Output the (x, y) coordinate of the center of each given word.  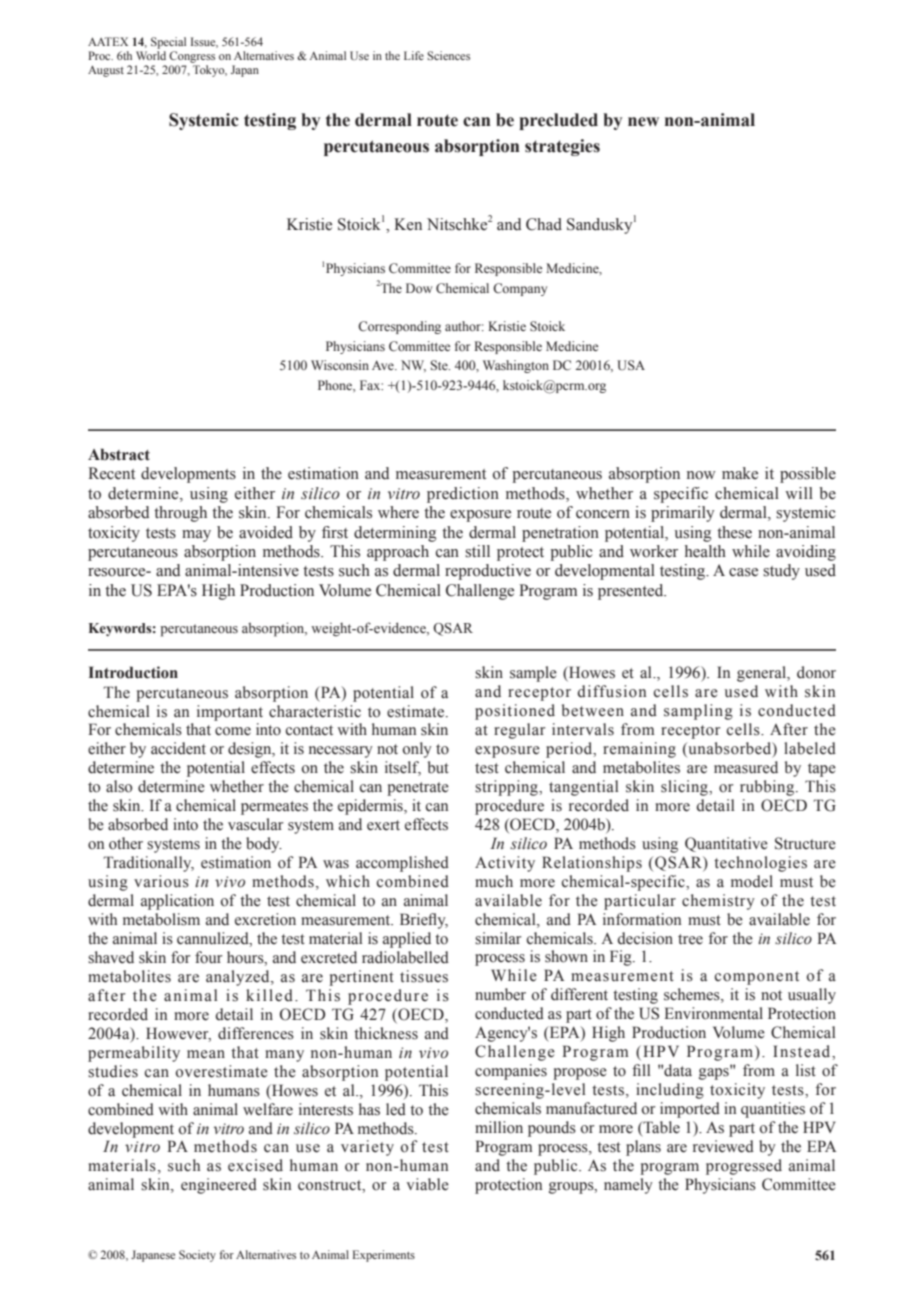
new (643, 122)
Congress (192, 57)
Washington (516, 366)
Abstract (119, 454)
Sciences (448, 55)
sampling (698, 712)
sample (533, 674)
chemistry (718, 902)
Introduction (133, 672)
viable (427, 1184)
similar (498, 938)
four (208, 957)
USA (631, 365)
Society (197, 1256)
